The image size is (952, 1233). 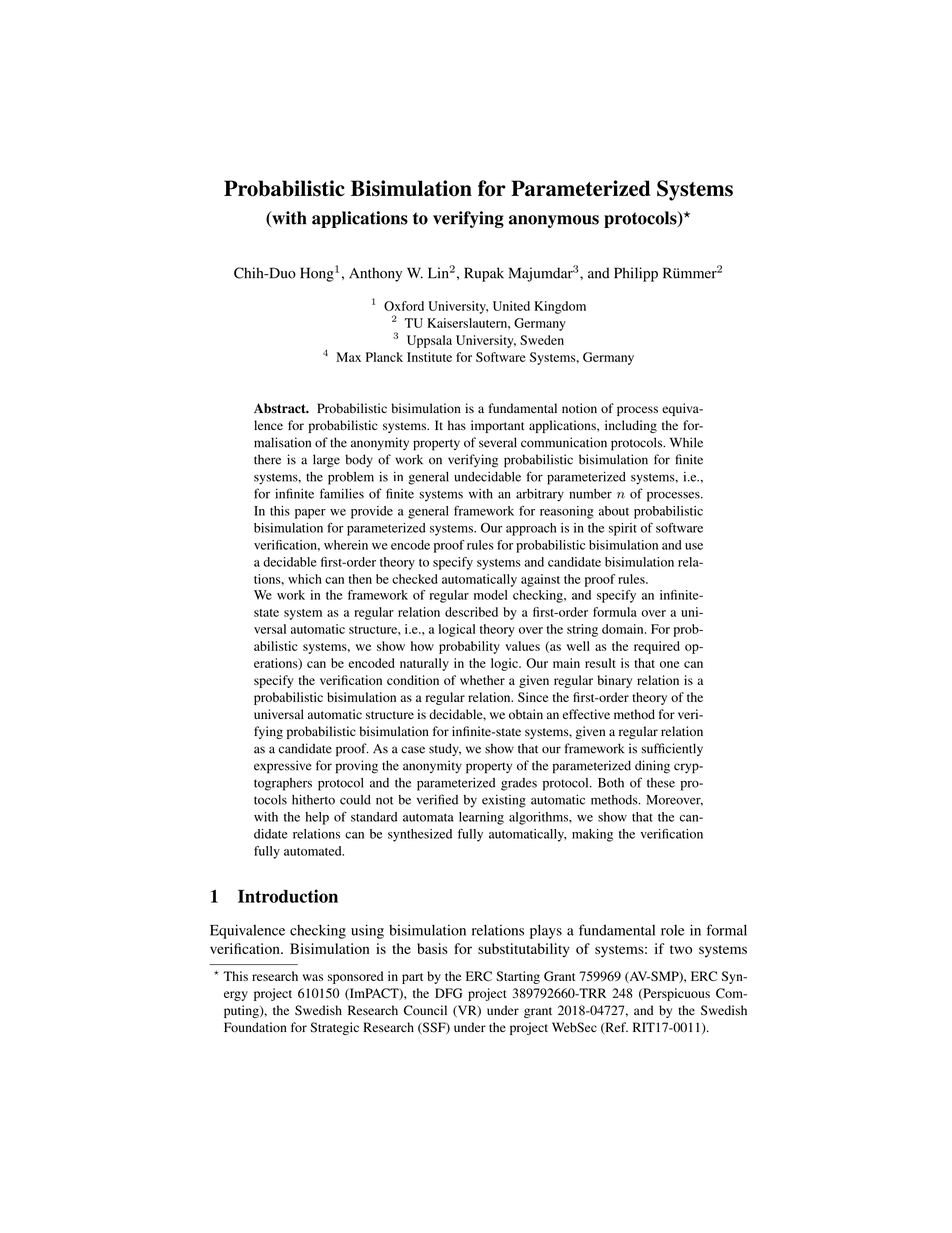 What do you see at coordinates (686, 442) in the image?
I see `While` at bounding box center [686, 442].
